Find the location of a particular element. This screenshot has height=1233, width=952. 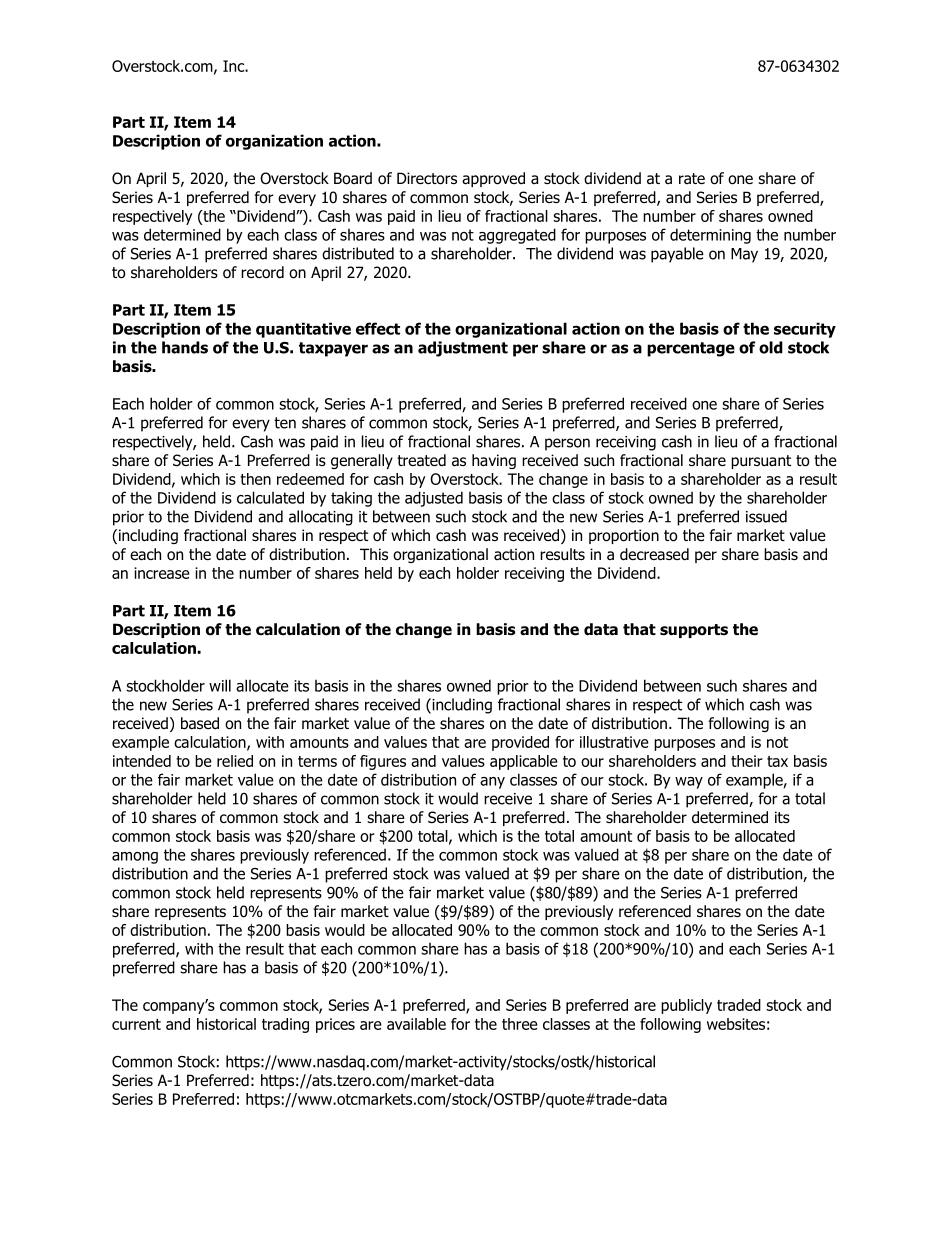

approved is located at coordinates (493, 179).
